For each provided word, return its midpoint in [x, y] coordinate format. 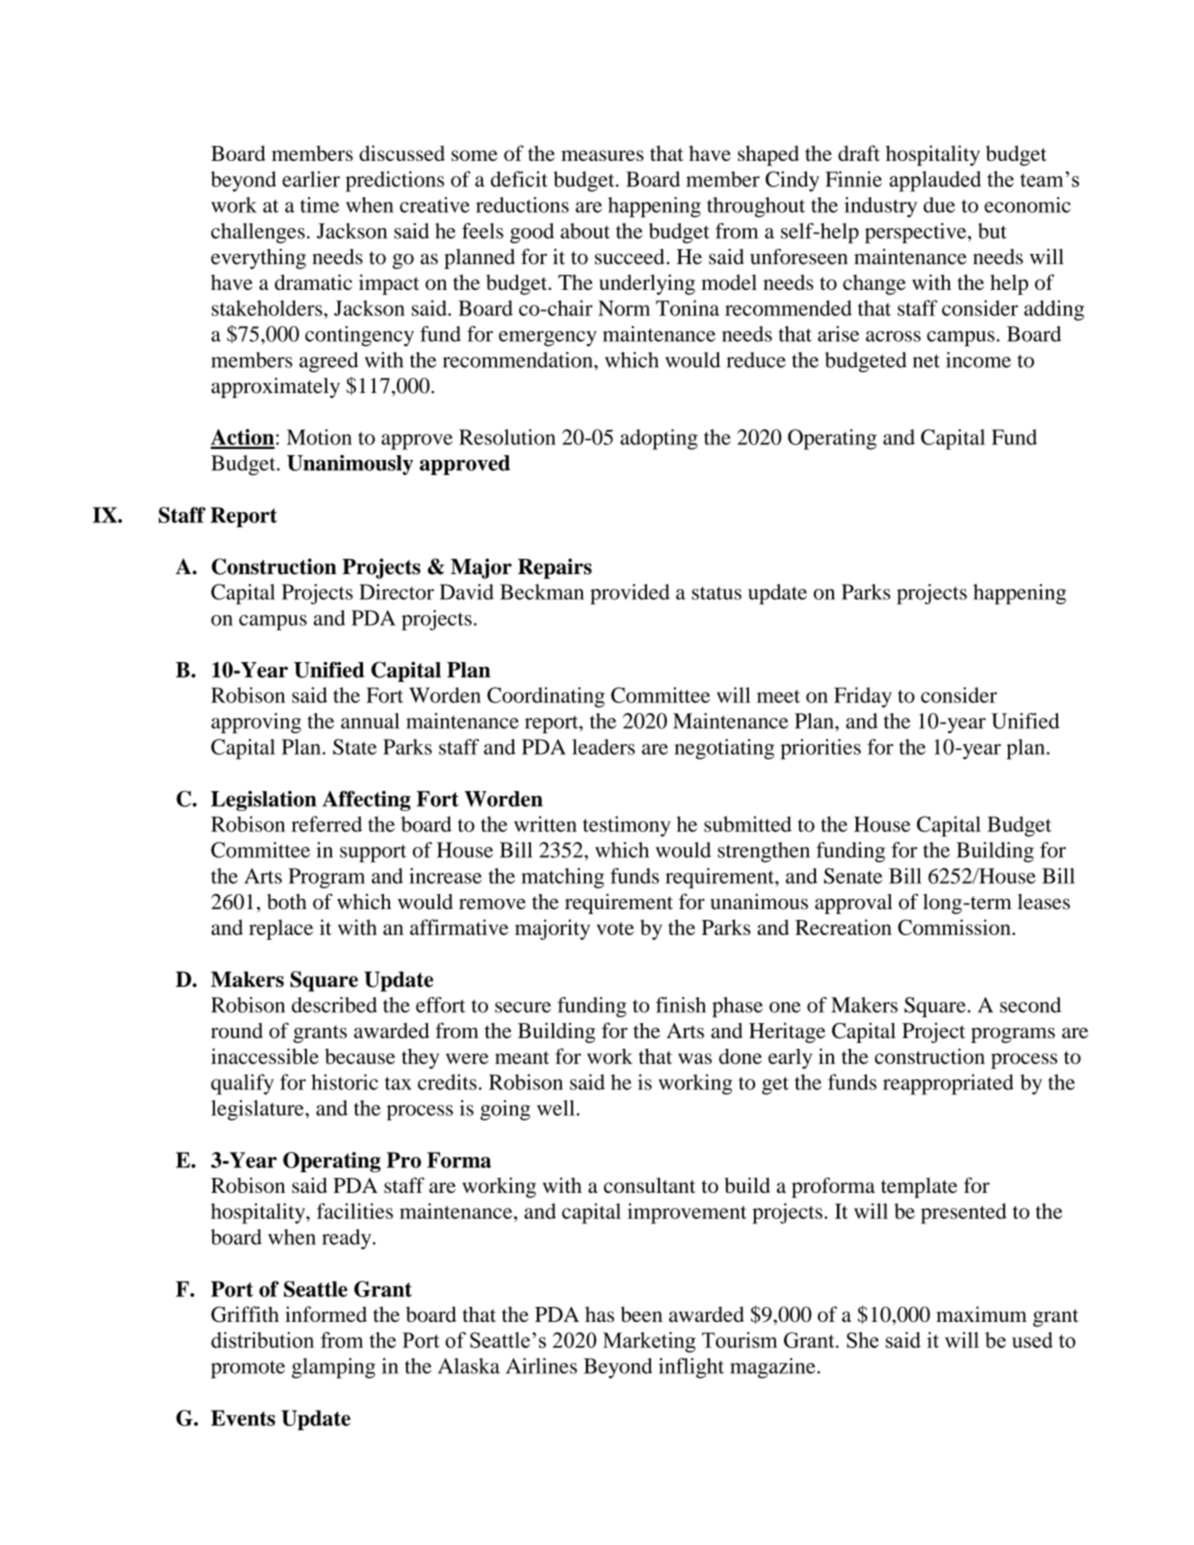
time [319, 205]
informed [326, 1314]
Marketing [649, 1342]
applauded [935, 181]
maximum [981, 1314]
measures [602, 155]
